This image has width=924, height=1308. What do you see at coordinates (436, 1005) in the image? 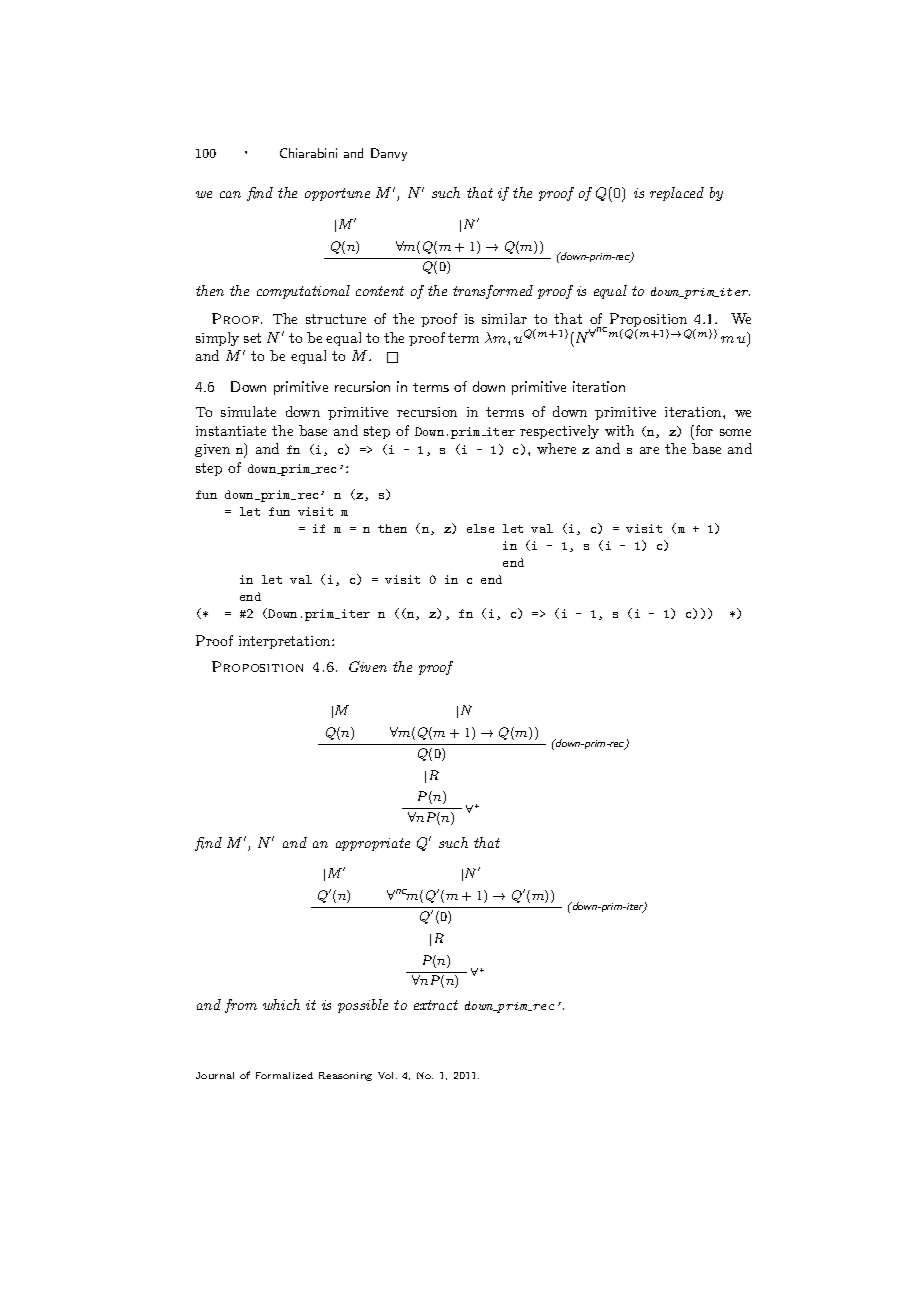
I see `extract` at bounding box center [436, 1005].
